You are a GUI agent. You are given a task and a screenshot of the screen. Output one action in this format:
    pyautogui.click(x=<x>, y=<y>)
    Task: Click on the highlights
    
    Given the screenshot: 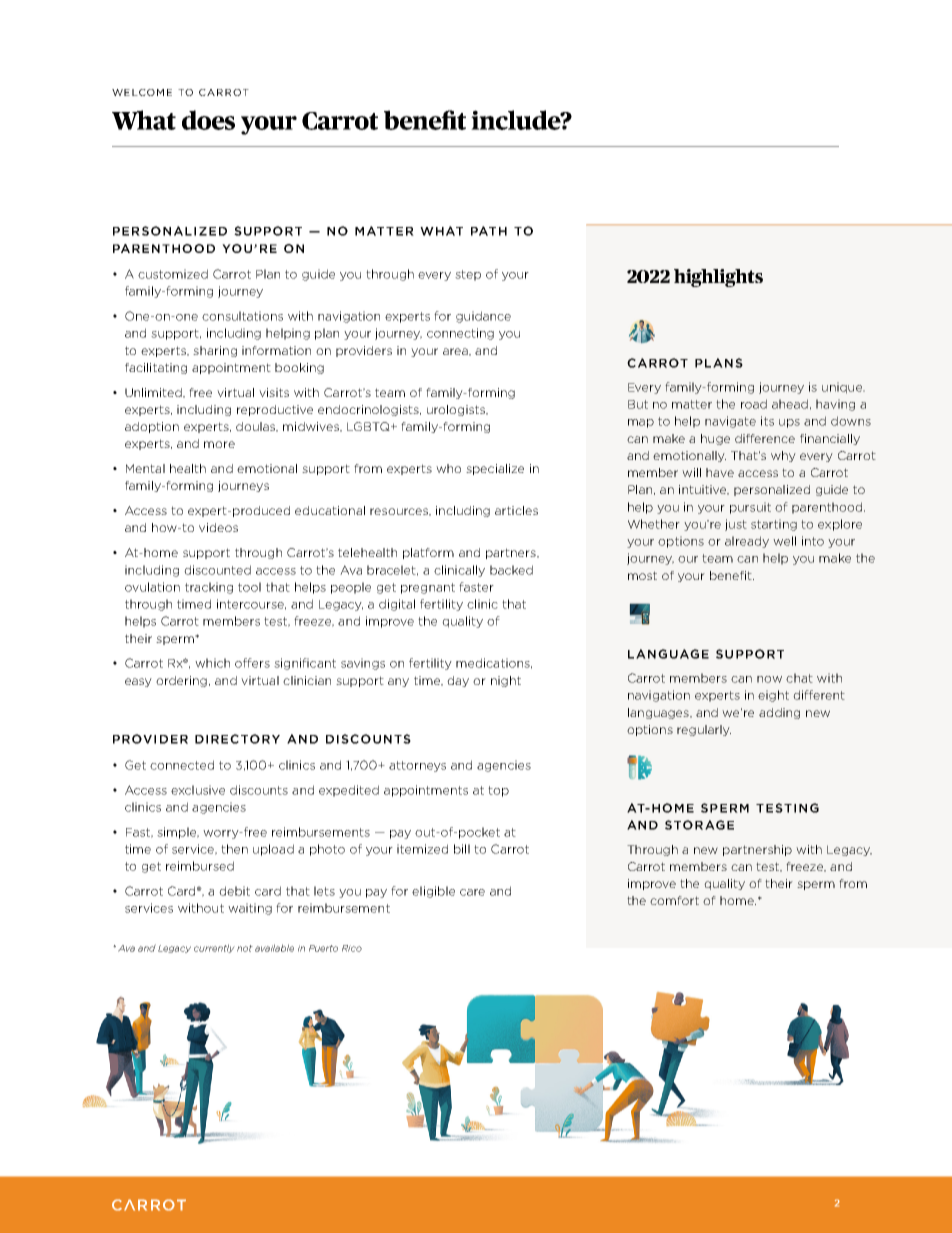 What is the action you would take?
    pyautogui.click(x=718, y=278)
